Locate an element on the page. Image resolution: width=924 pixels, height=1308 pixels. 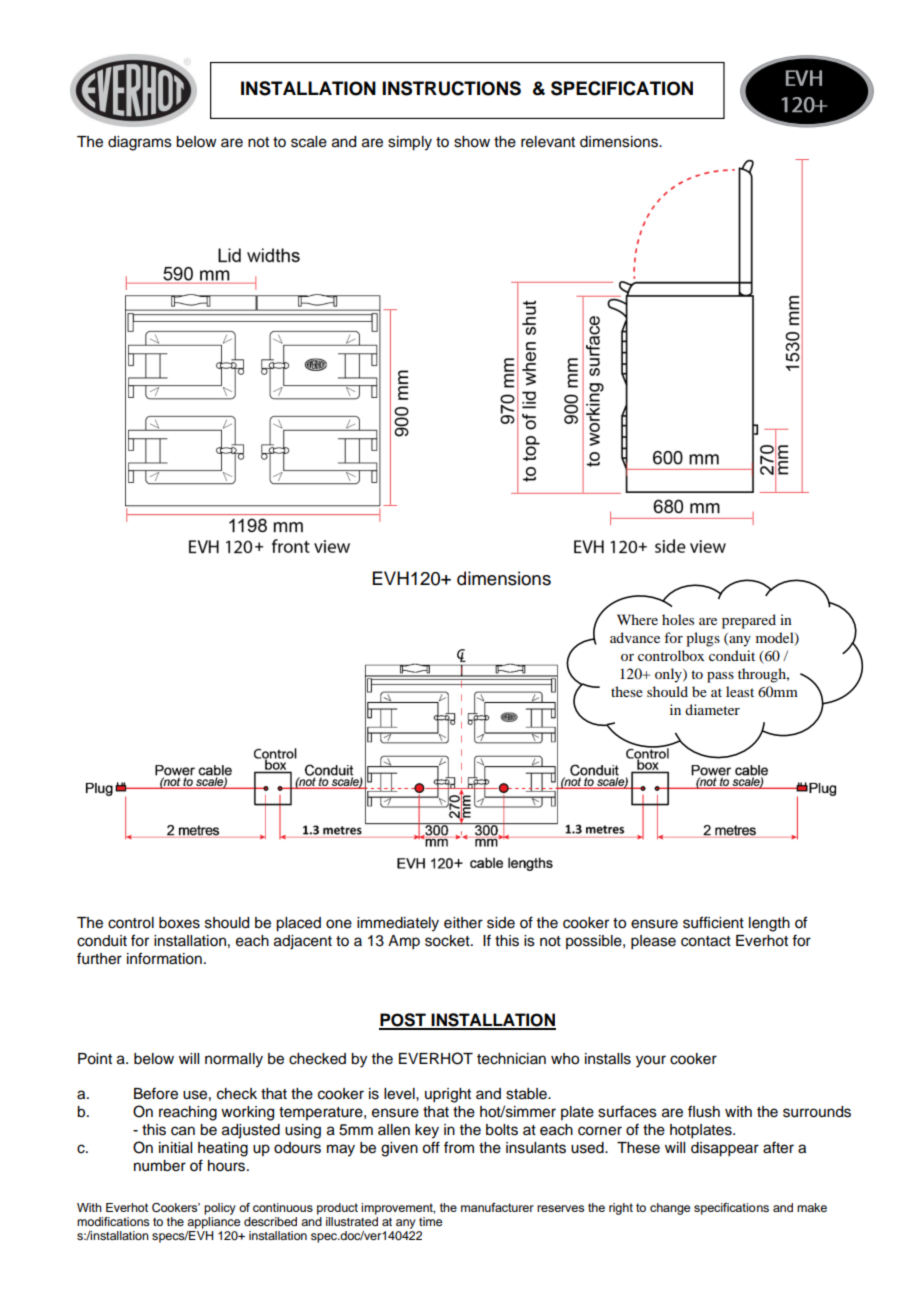
show is located at coordinates (472, 142).
